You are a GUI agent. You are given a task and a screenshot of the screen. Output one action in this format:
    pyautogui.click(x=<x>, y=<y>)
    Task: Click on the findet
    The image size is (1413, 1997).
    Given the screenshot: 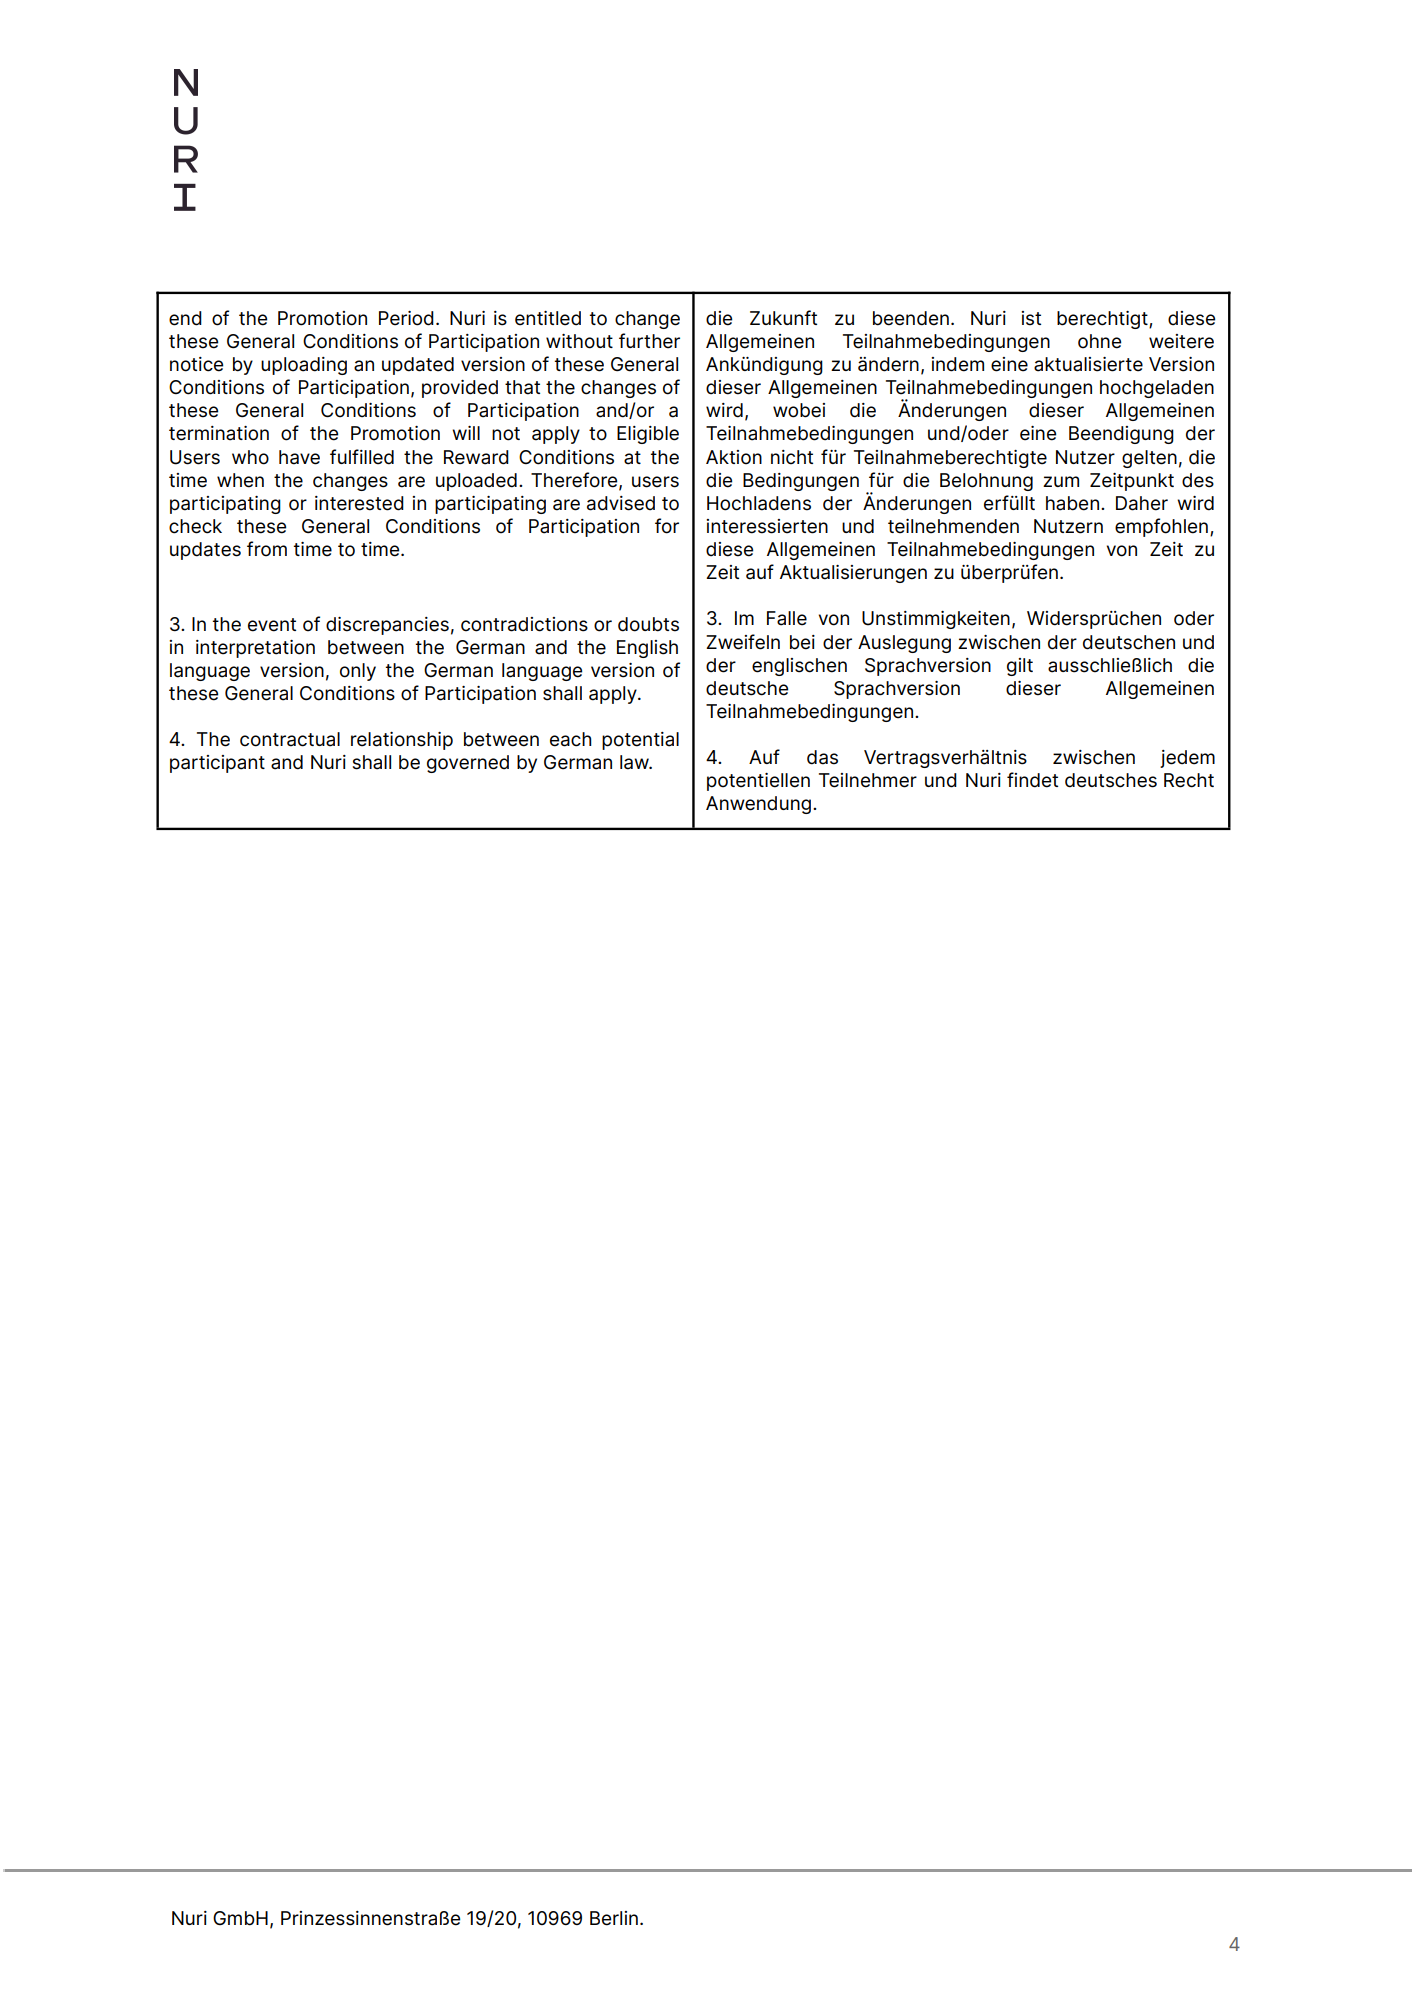 What is the action you would take?
    pyautogui.click(x=1032, y=780)
